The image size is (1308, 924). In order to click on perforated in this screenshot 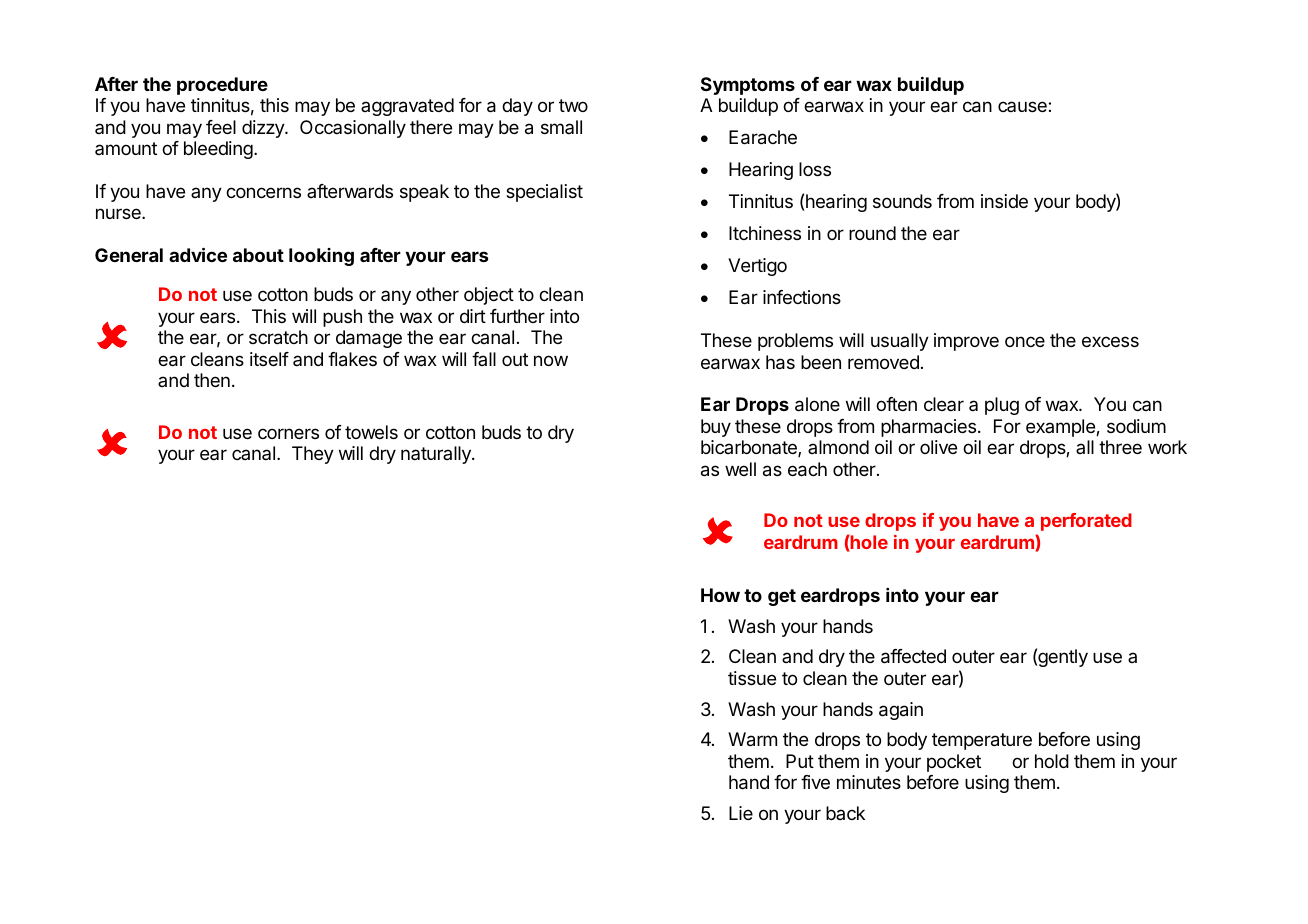, I will do `click(1086, 522)`.
